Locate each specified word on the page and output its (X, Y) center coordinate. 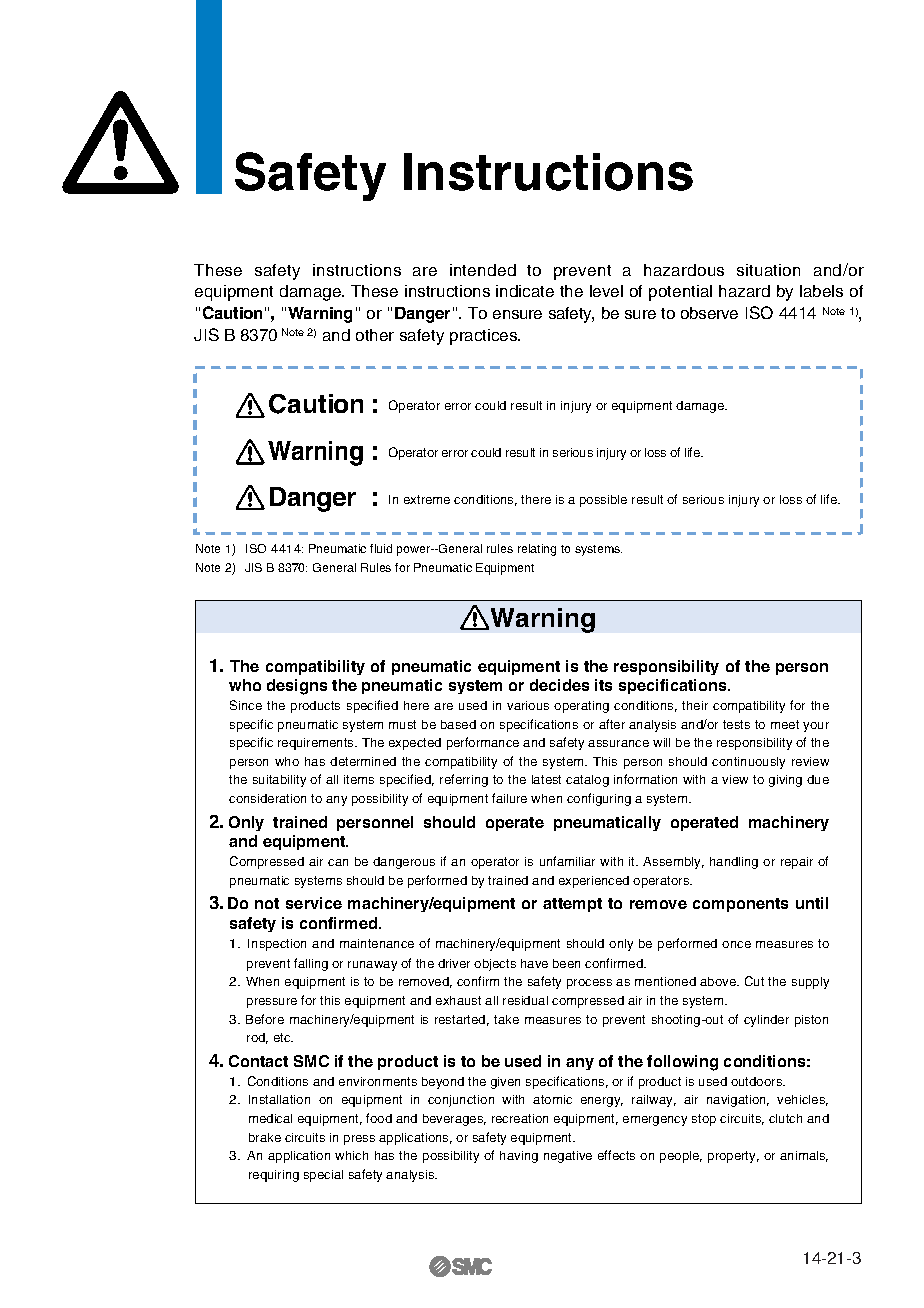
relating (537, 550)
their (695, 705)
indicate (525, 291)
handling (734, 863)
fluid (381, 548)
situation (768, 270)
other (375, 335)
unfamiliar (567, 861)
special (323, 1176)
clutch (785, 1118)
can (338, 862)
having (519, 1157)
